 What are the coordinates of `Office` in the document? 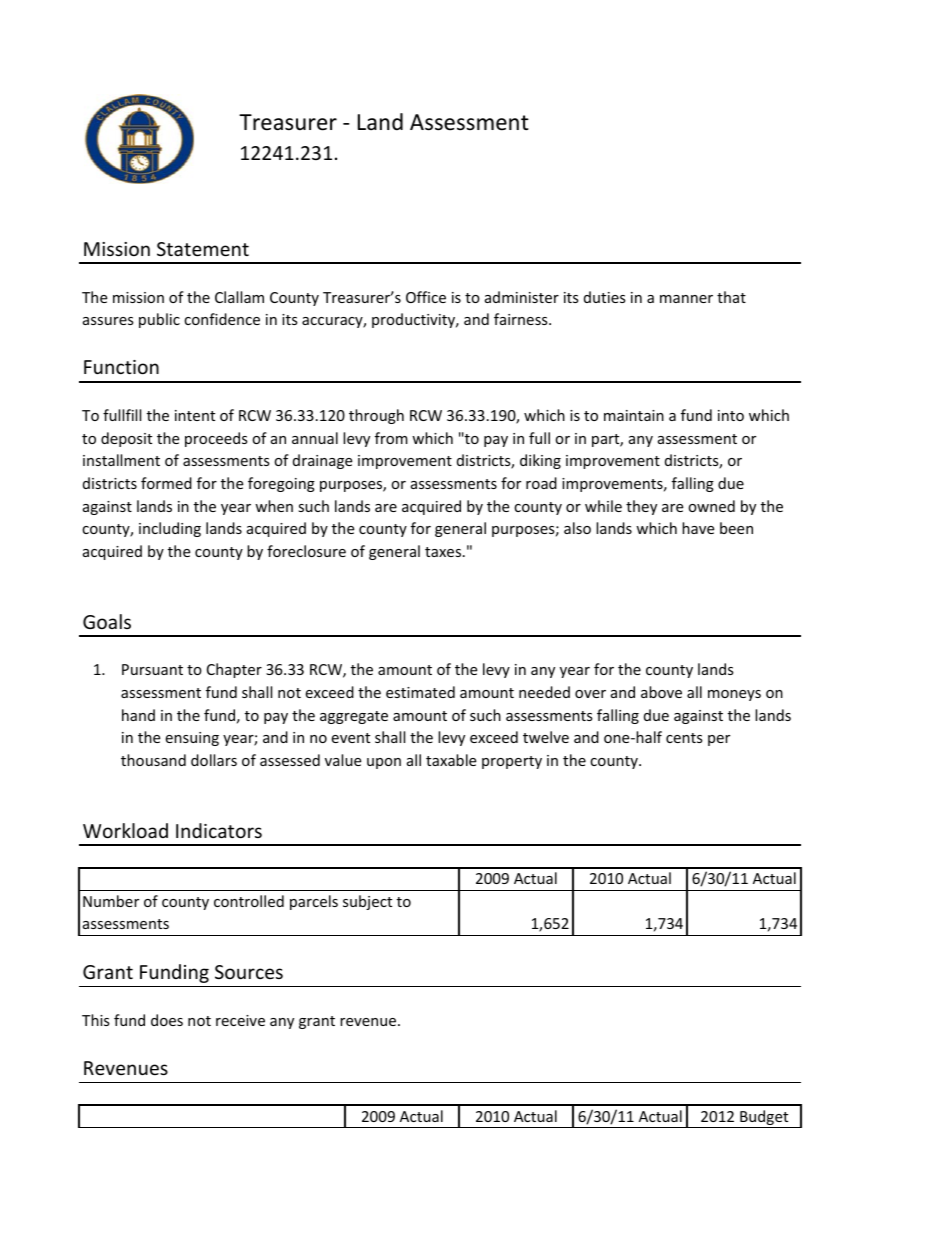 It's located at (426, 297).
